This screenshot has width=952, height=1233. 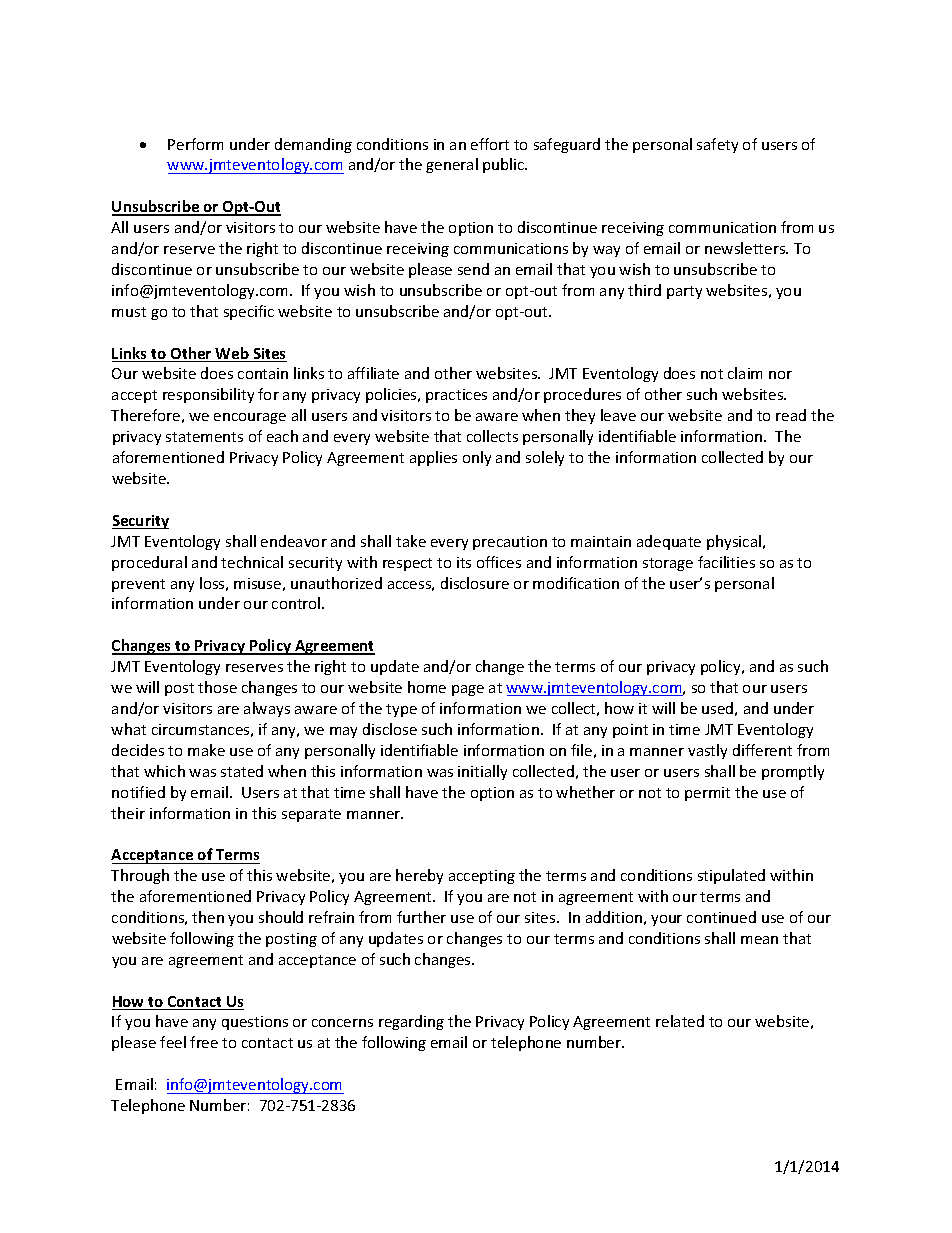 What do you see at coordinates (726, 562) in the screenshot?
I see `facilities` at bounding box center [726, 562].
